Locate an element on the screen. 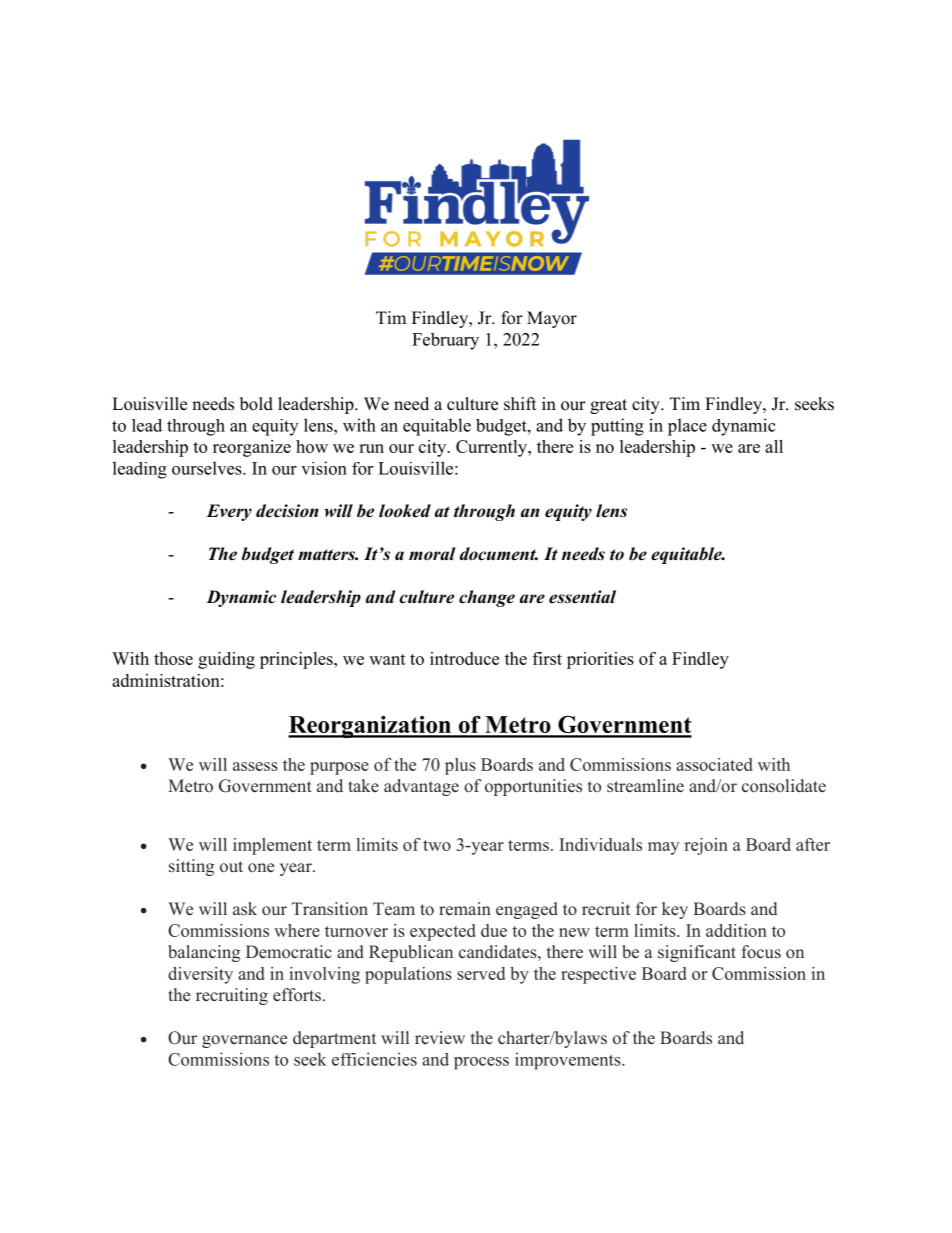 Image resolution: width=952 pixels, height=1233 pixels. guiding is located at coordinates (226, 660).
